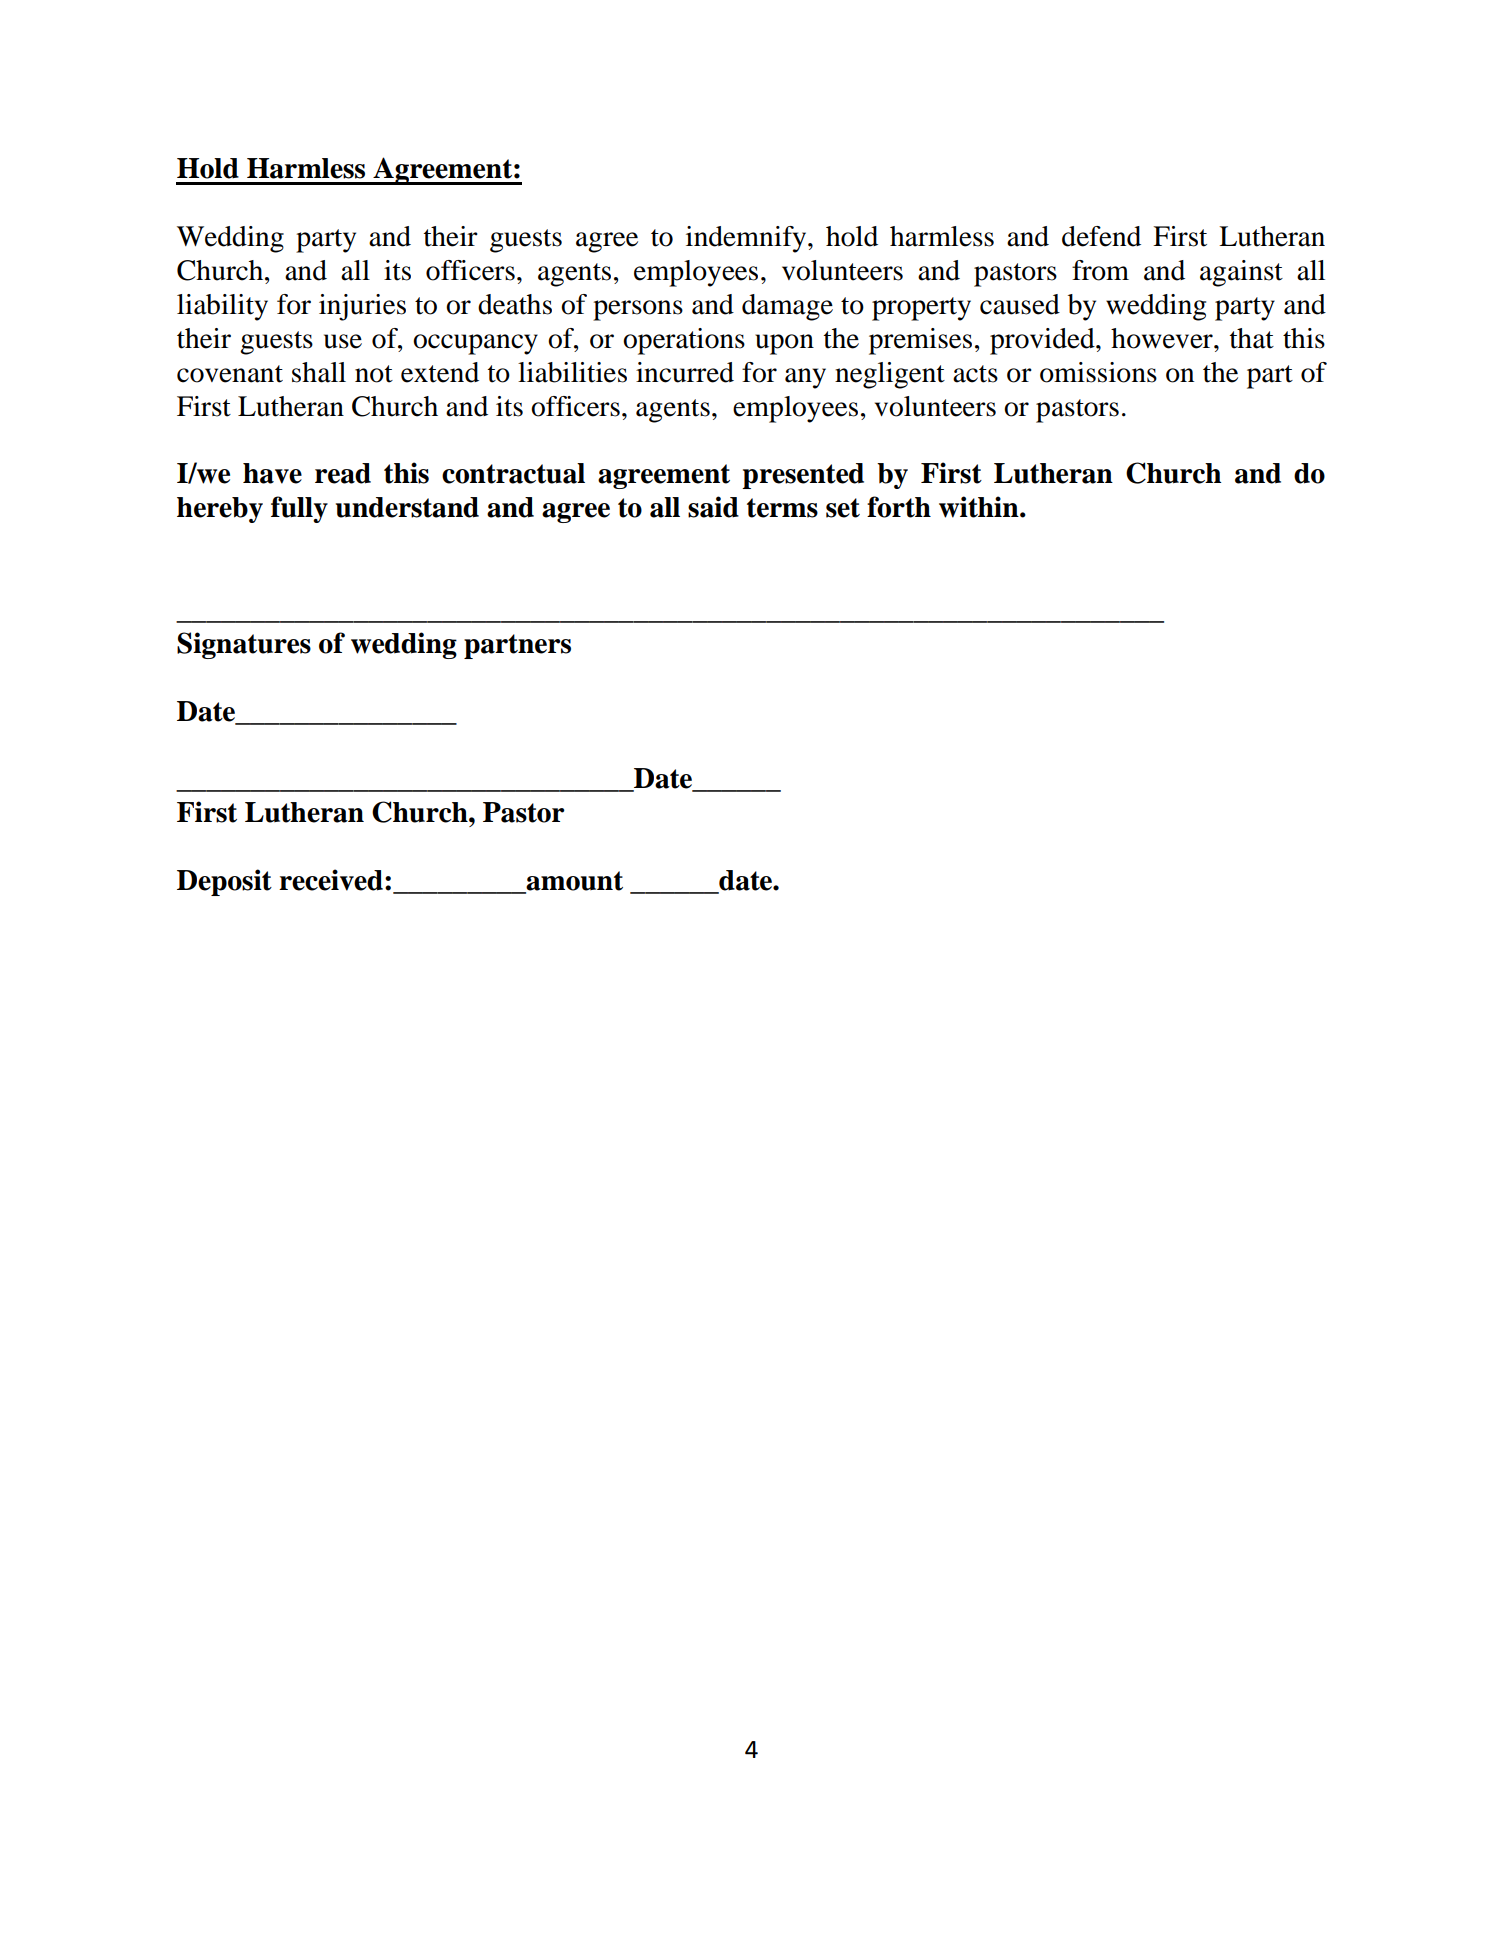 The width and height of the document is (1503, 1945). Describe the element at coordinates (1098, 372) in the document. I see `omissions` at that location.
